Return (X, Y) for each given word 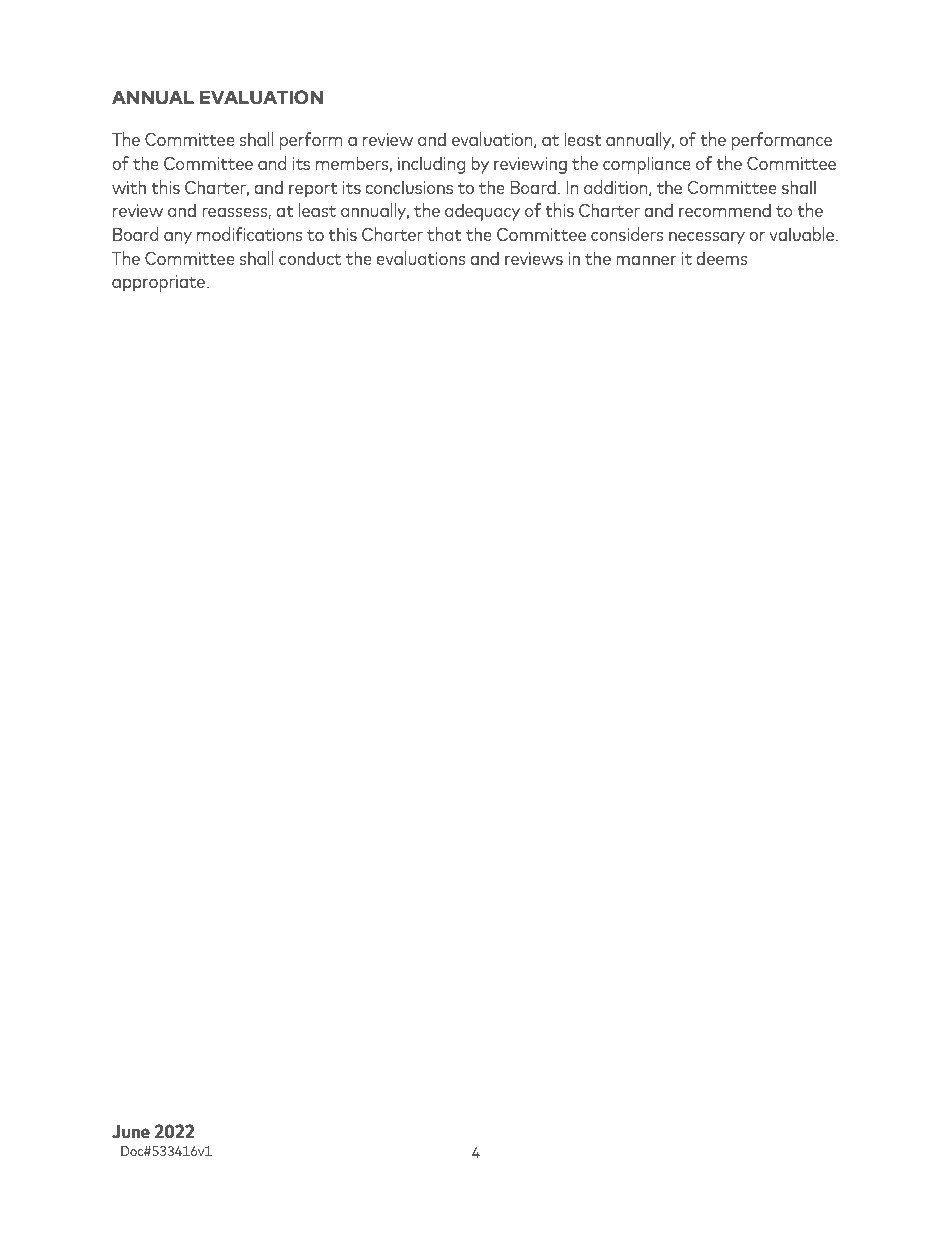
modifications (250, 234)
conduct (310, 258)
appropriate (158, 283)
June (131, 1132)
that (444, 234)
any (178, 238)
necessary (707, 238)
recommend (725, 210)
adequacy (482, 212)
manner (646, 260)
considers (627, 234)
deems (722, 258)
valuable (803, 234)
